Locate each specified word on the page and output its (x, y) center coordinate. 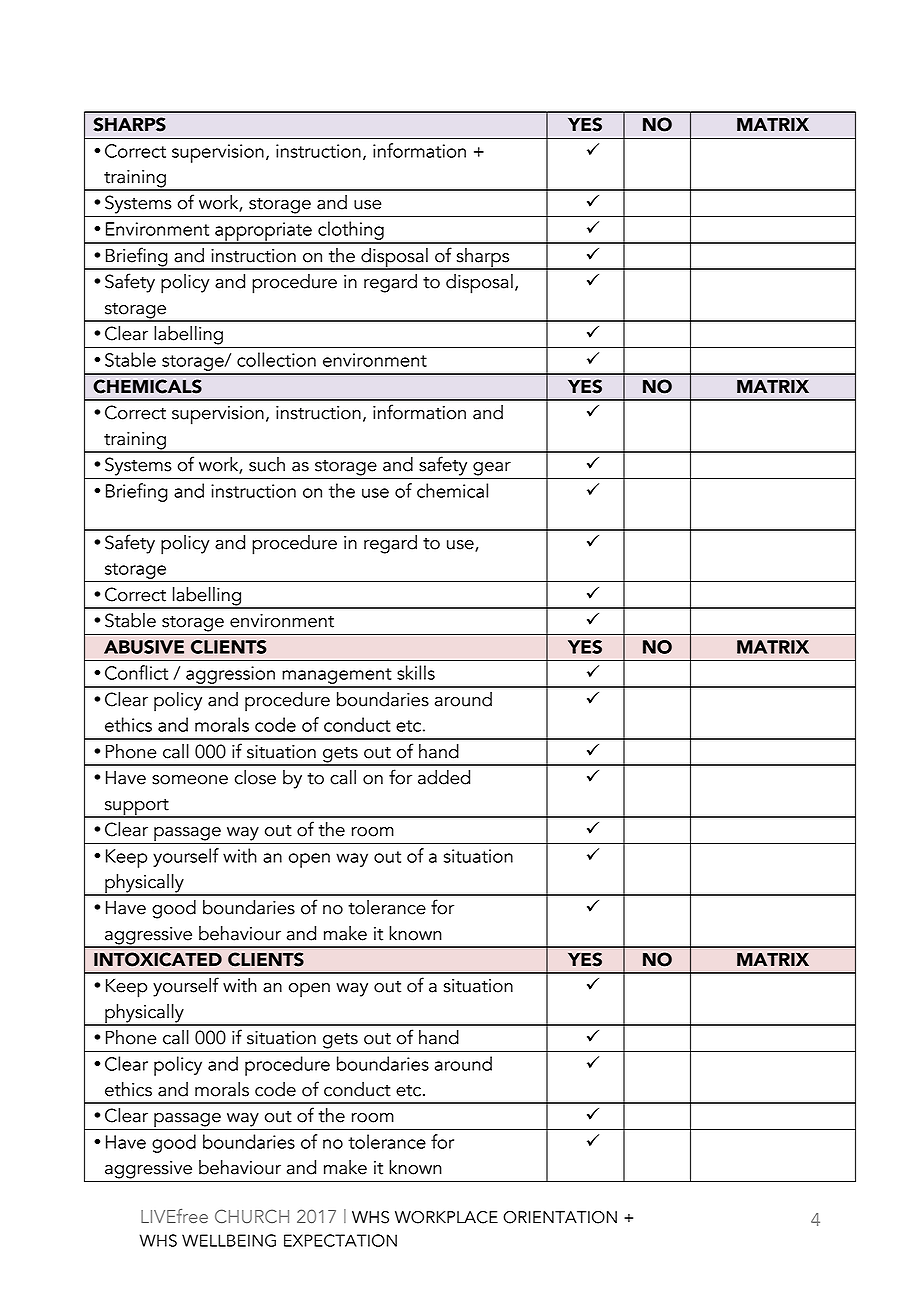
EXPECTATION (340, 1240)
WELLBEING (229, 1240)
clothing (351, 232)
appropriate (263, 232)
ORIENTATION (560, 1217)
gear (492, 469)
